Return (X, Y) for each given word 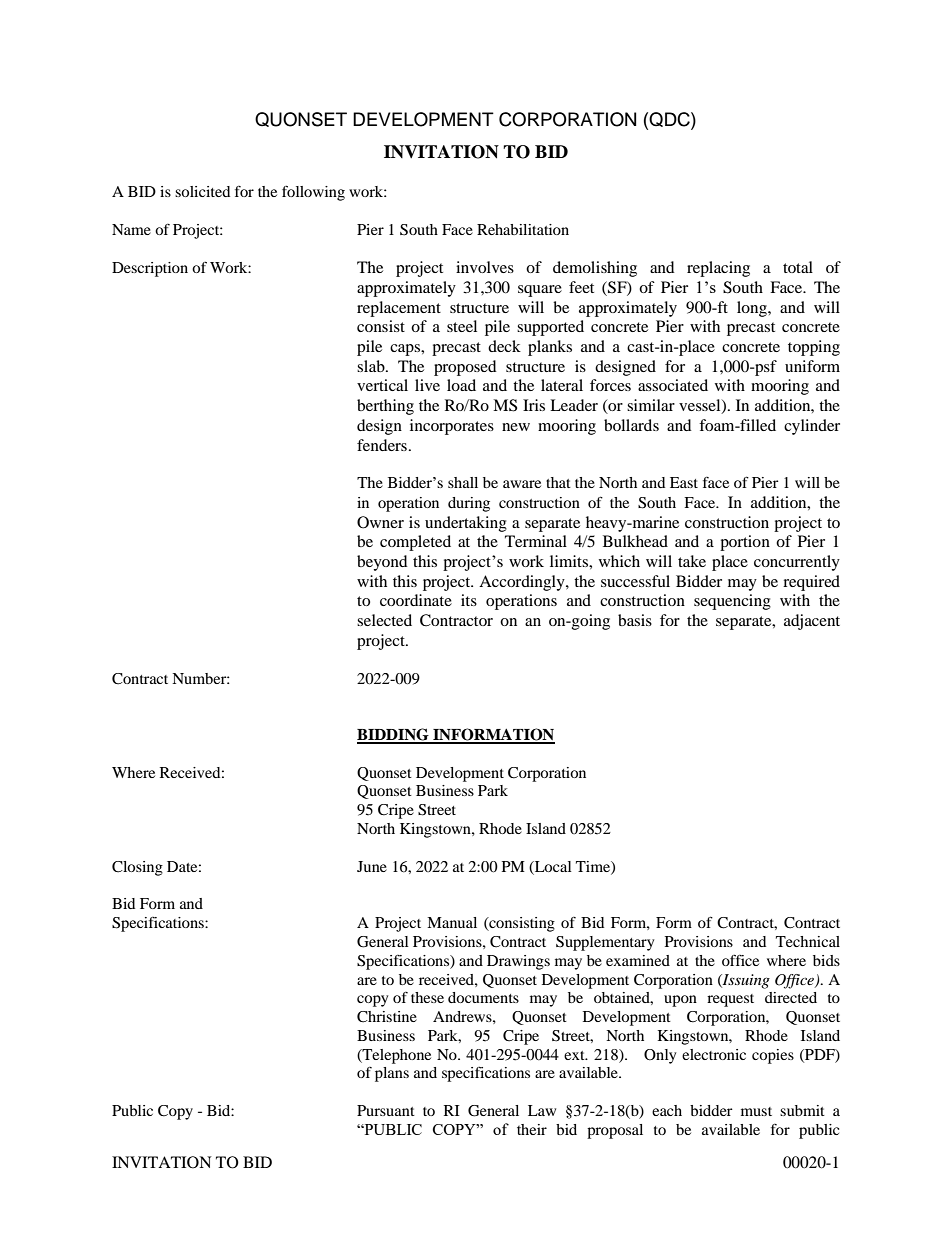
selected (384, 620)
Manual (452, 922)
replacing (718, 269)
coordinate (416, 600)
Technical (808, 941)
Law (542, 1110)
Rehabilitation (523, 229)
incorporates (452, 427)
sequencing (732, 602)
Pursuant (386, 1110)
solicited (202, 191)
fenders (382, 445)
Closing (137, 868)
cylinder (812, 427)
